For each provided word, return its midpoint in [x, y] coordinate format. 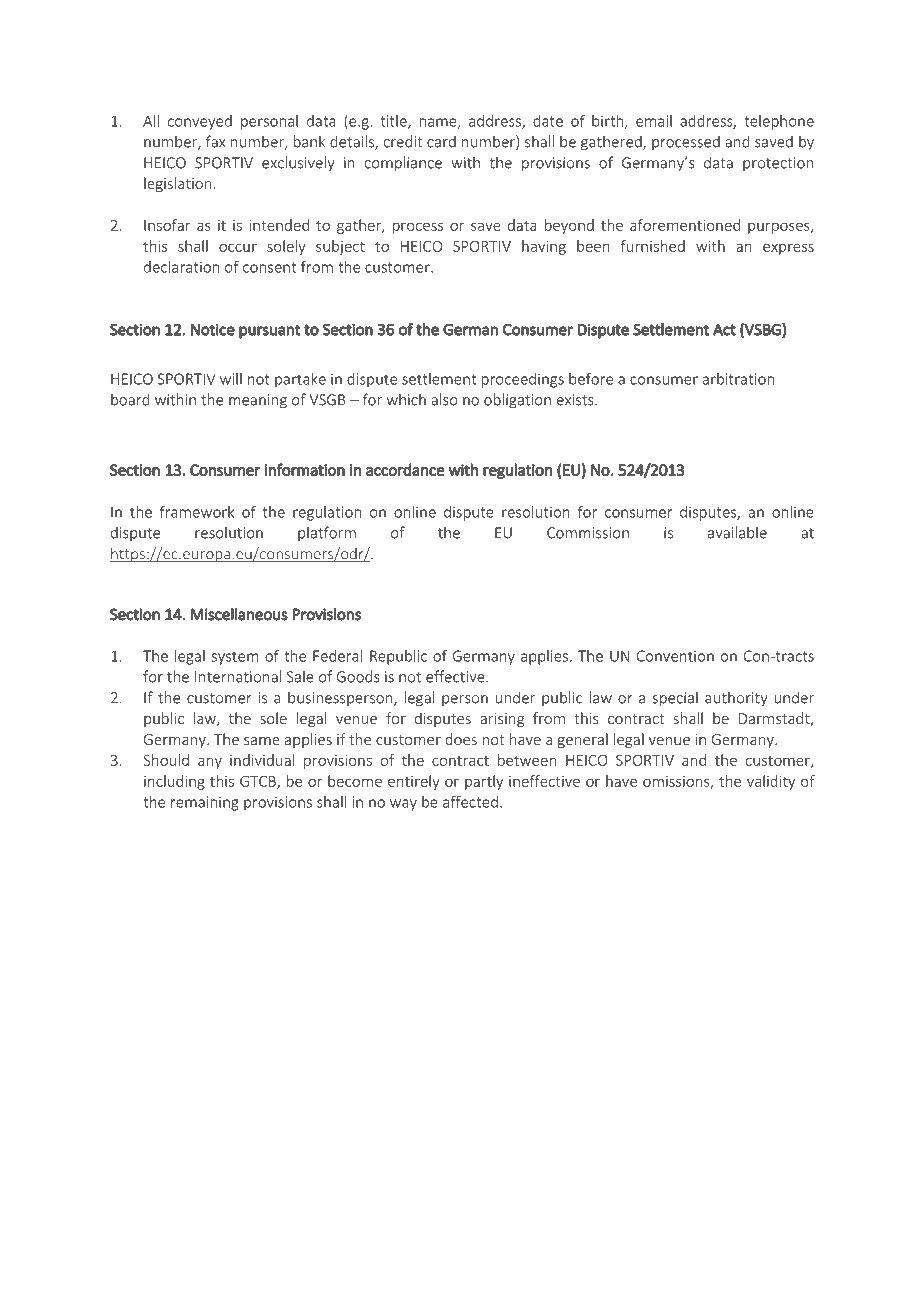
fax [216, 141]
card [441, 142]
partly [484, 782]
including [174, 782]
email [654, 121]
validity [771, 782]
